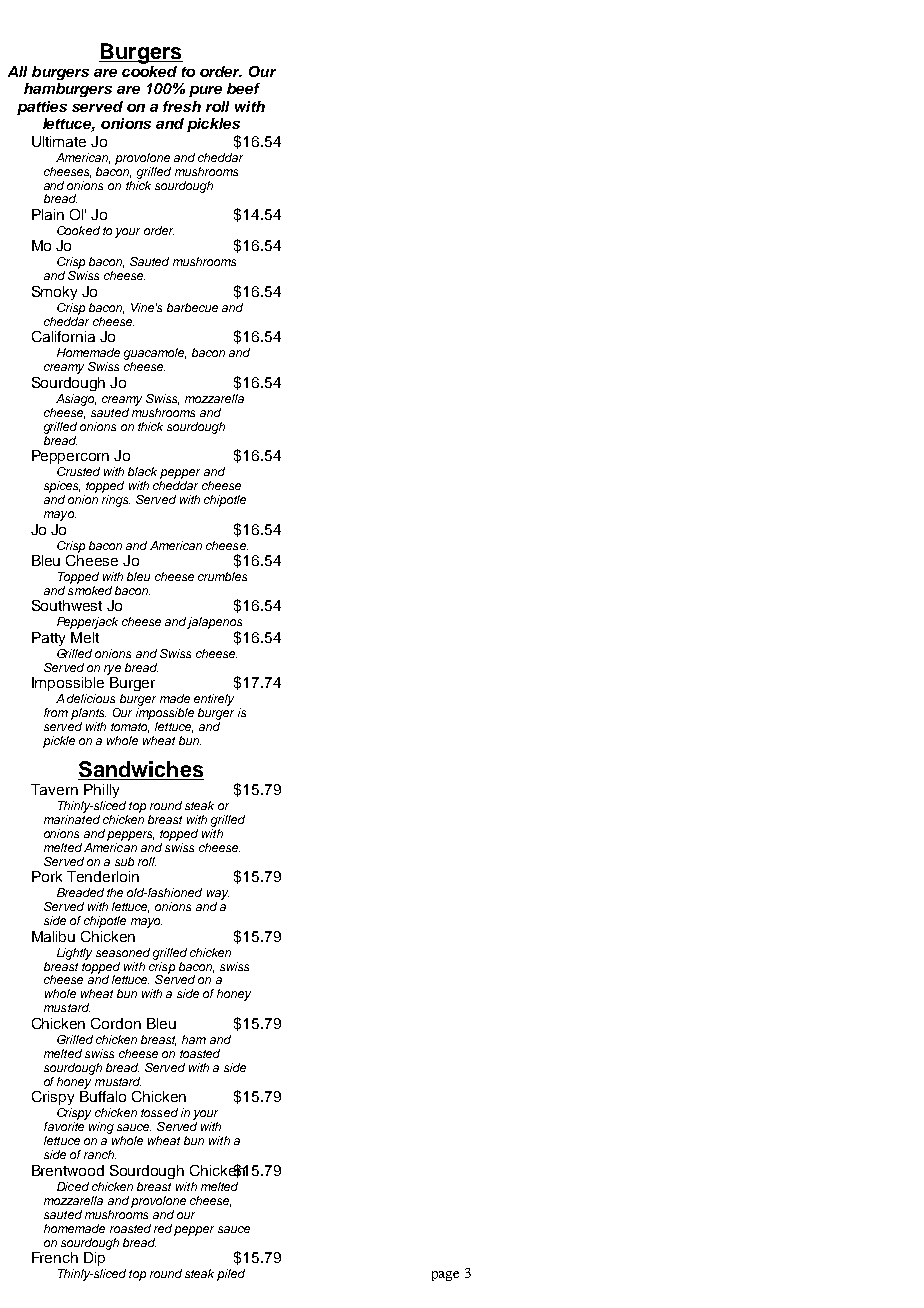  I want to click on entirely, so click(214, 700).
